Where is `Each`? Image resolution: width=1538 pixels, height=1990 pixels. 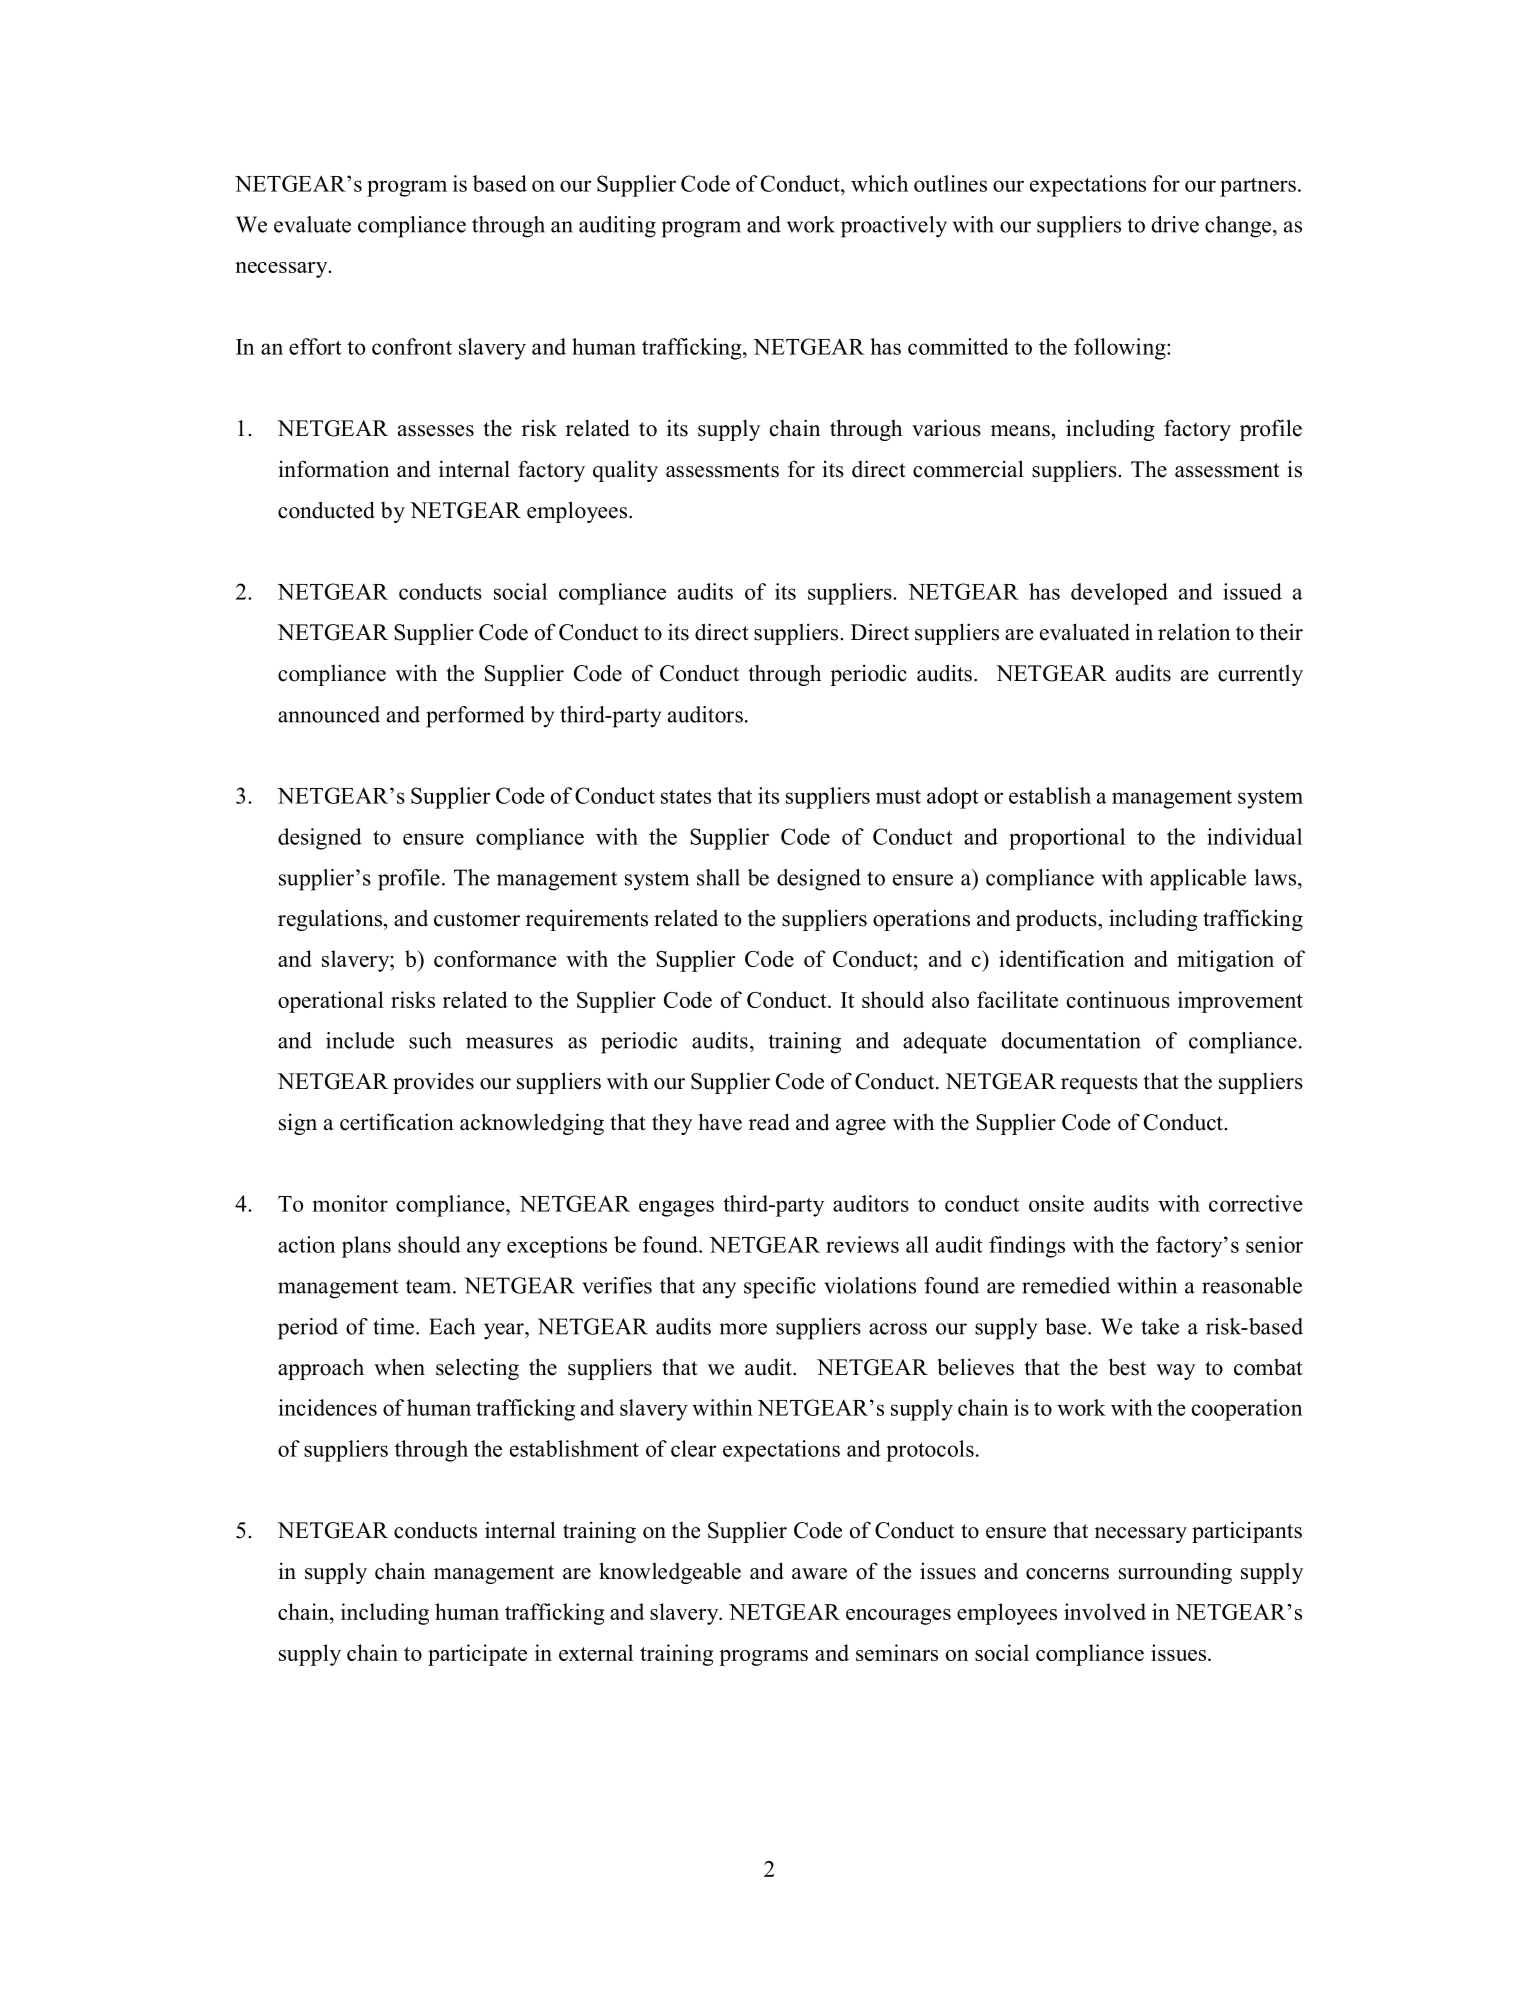 Each is located at coordinates (452, 1326).
